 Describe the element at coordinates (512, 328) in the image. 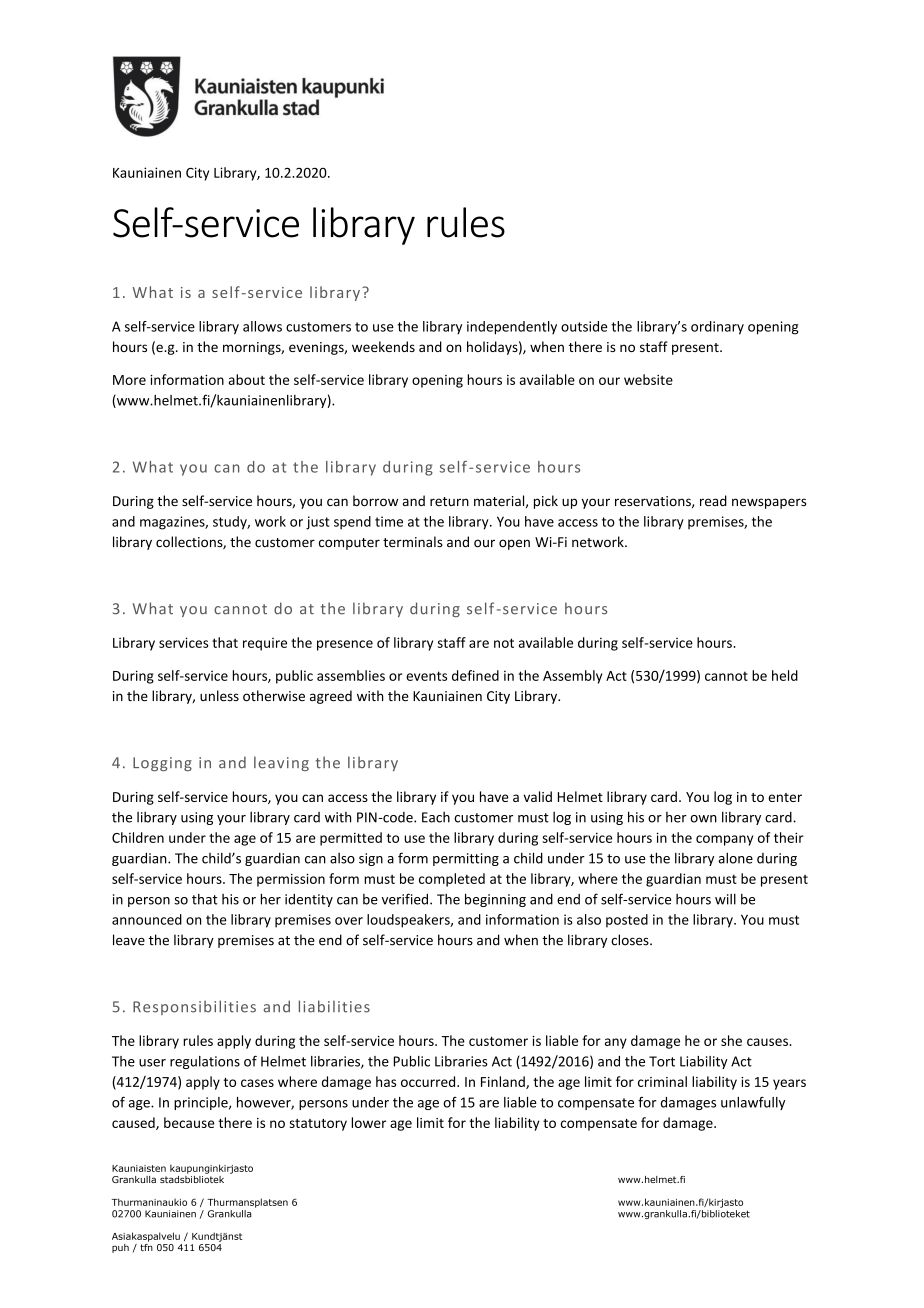

I see `independently` at that location.
